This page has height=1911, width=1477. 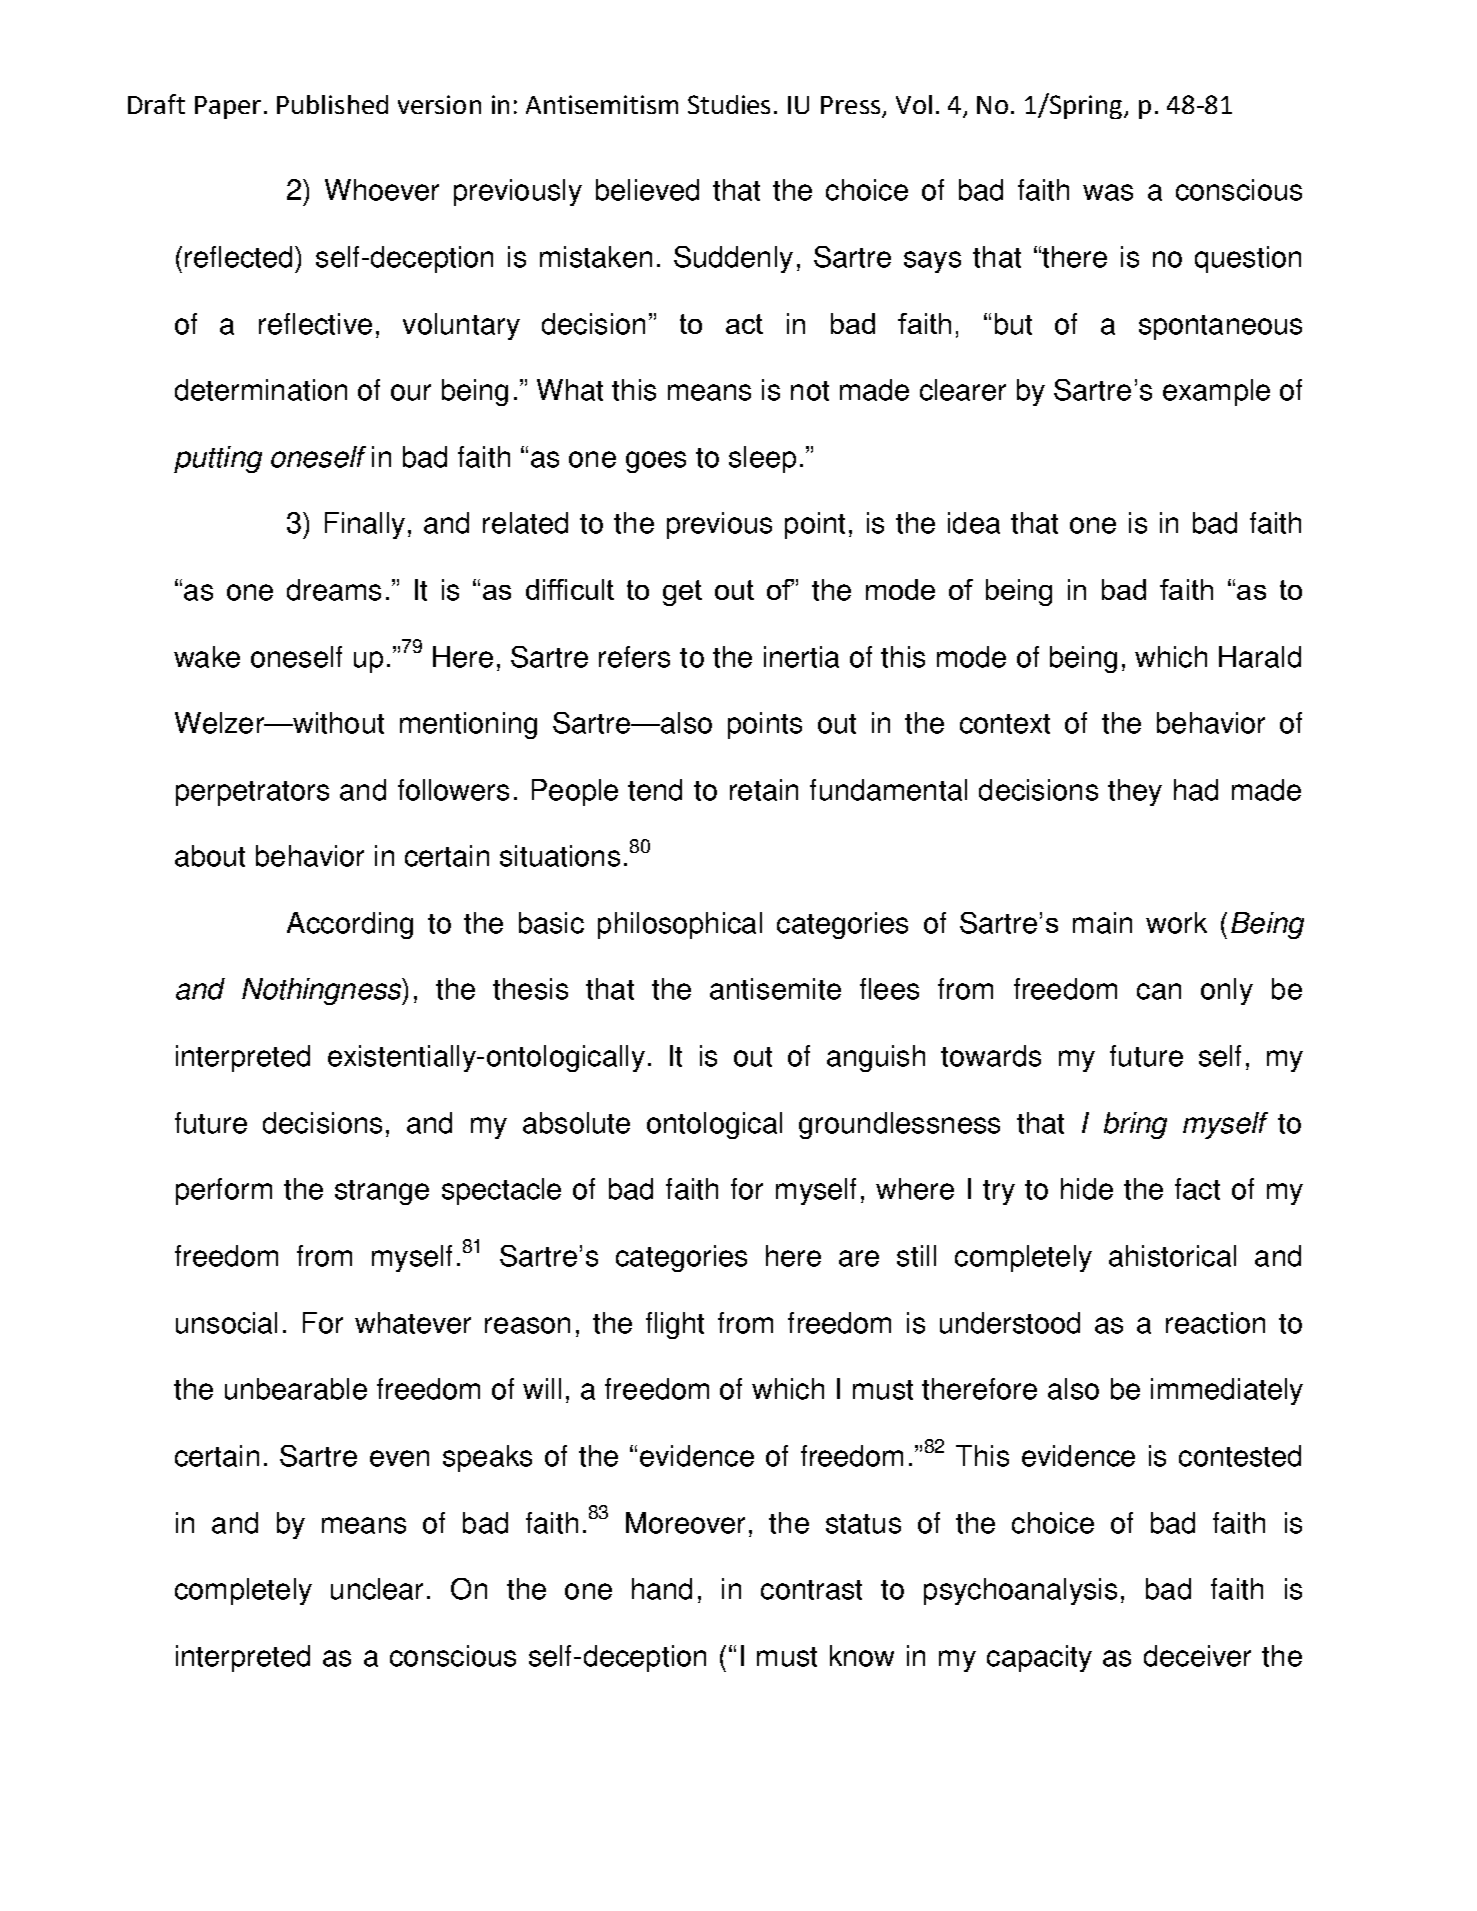 What do you see at coordinates (974, 523) in the page?
I see `idea` at bounding box center [974, 523].
